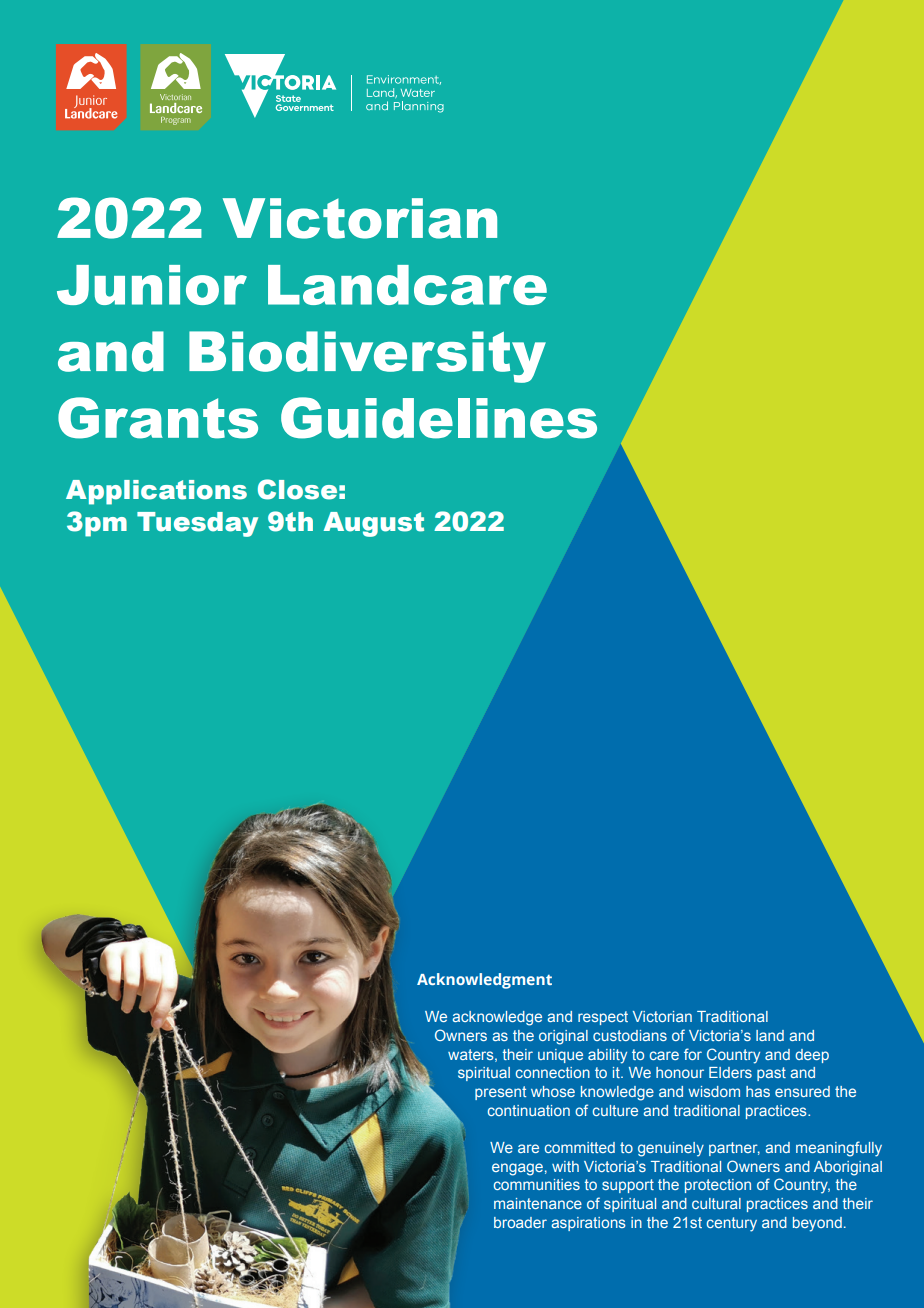 This document has width=924, height=1308. I want to click on Biodiversity, so click(367, 357).
